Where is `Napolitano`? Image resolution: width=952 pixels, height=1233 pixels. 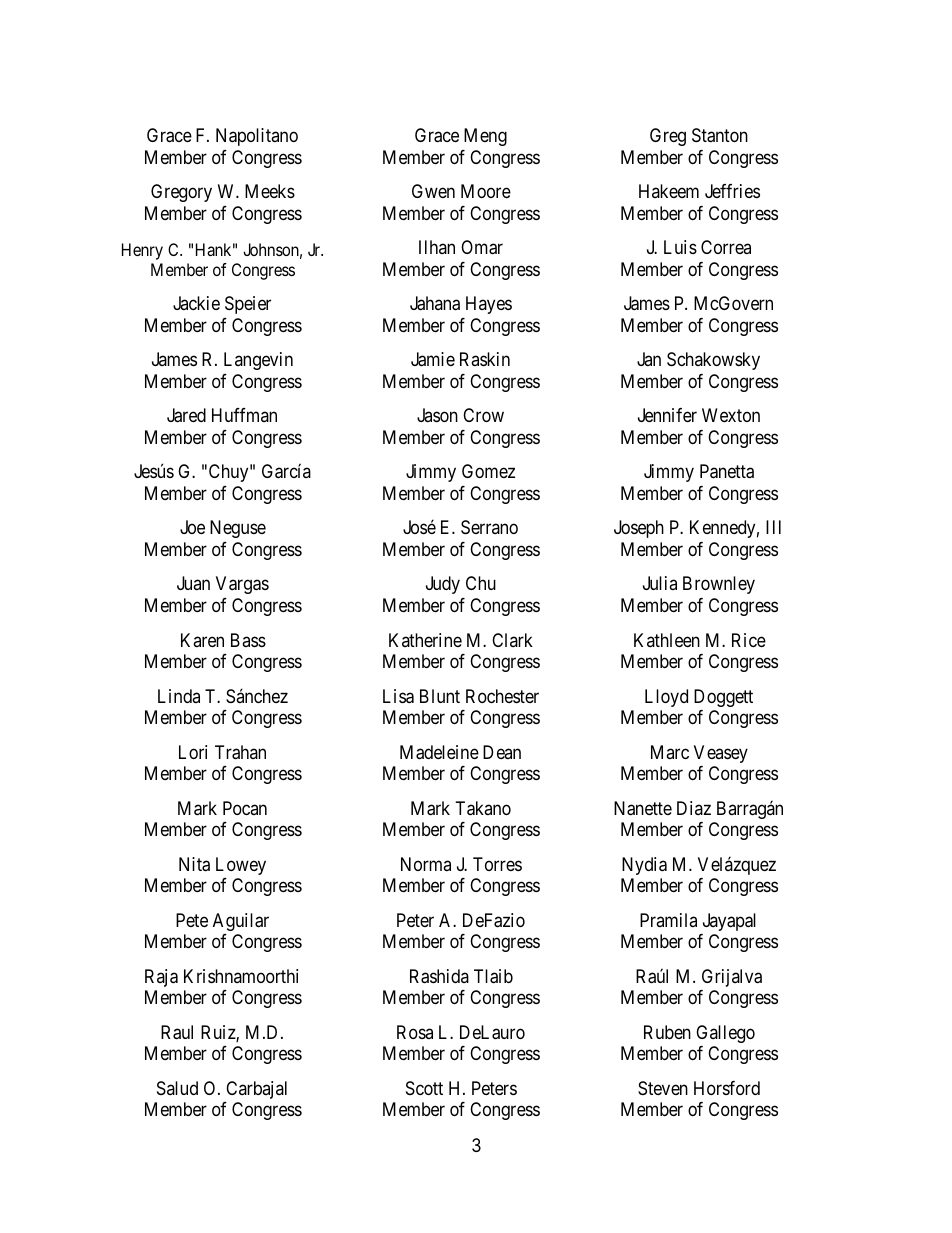
Napolitano is located at coordinates (257, 137).
